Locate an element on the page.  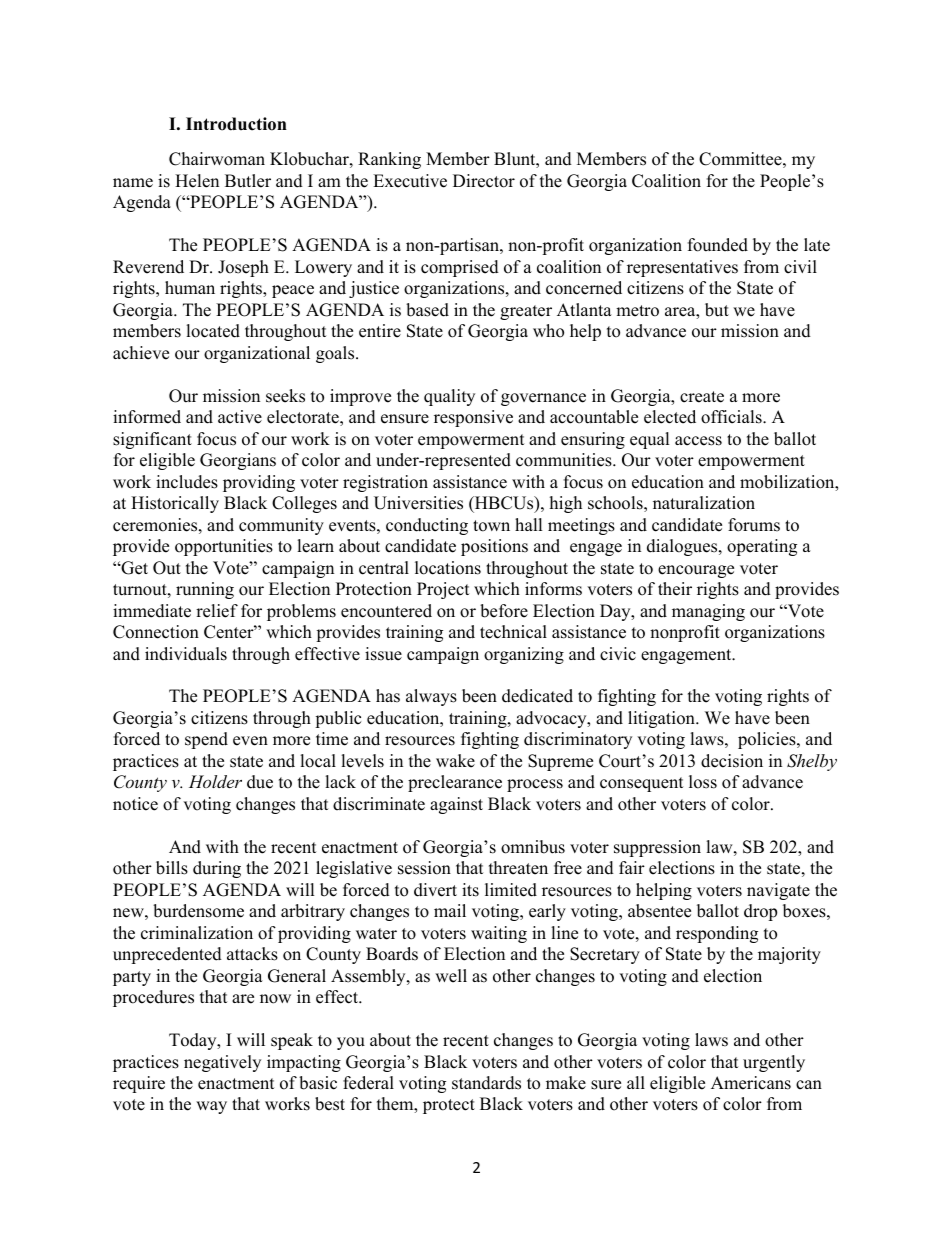
Director is located at coordinates (484, 181).
